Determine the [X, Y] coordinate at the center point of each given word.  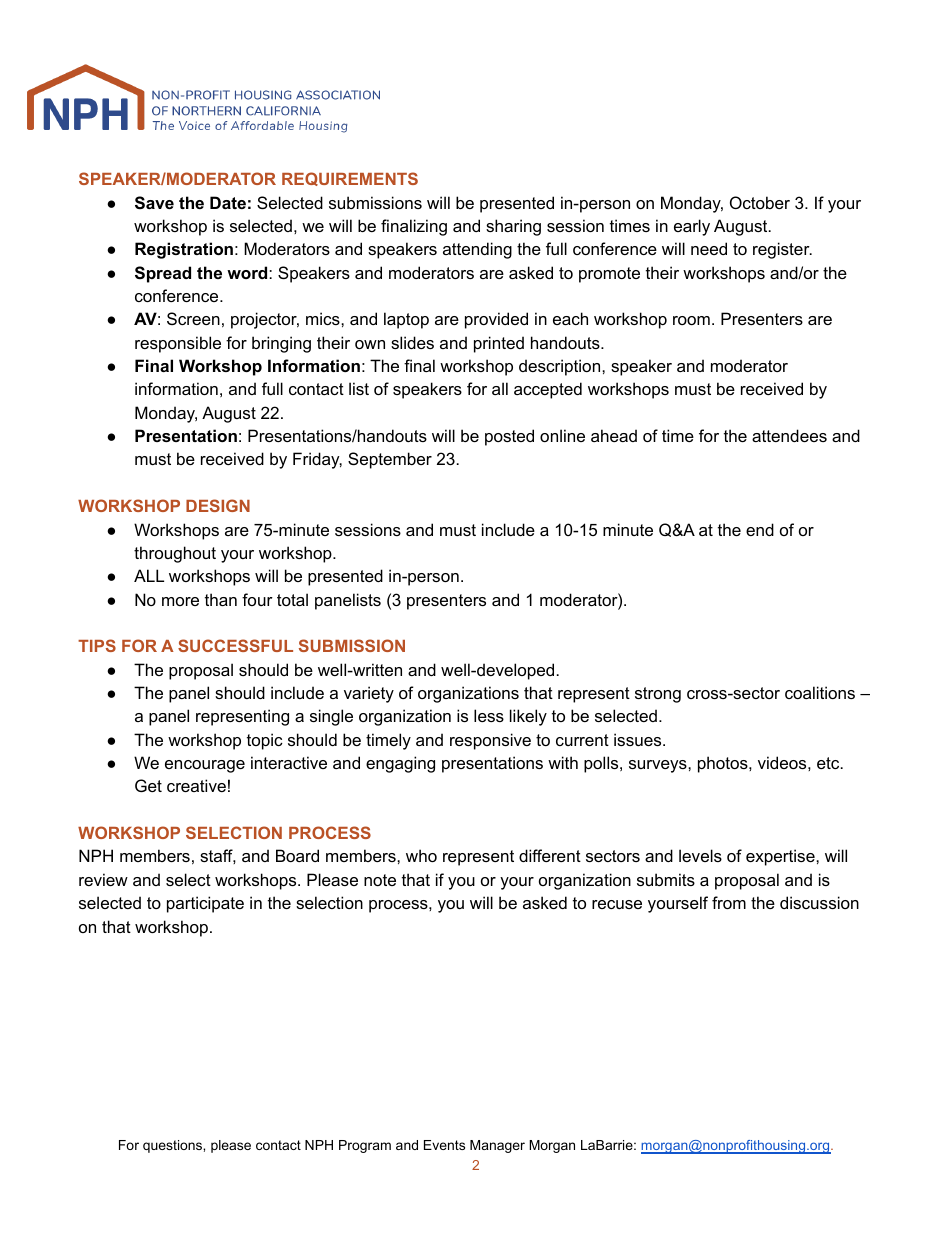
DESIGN [218, 505]
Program [365, 1146]
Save [154, 203]
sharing [513, 227]
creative [196, 785]
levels [700, 855]
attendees [789, 435]
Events [444, 1145]
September [390, 460]
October [760, 202]
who [421, 855]
